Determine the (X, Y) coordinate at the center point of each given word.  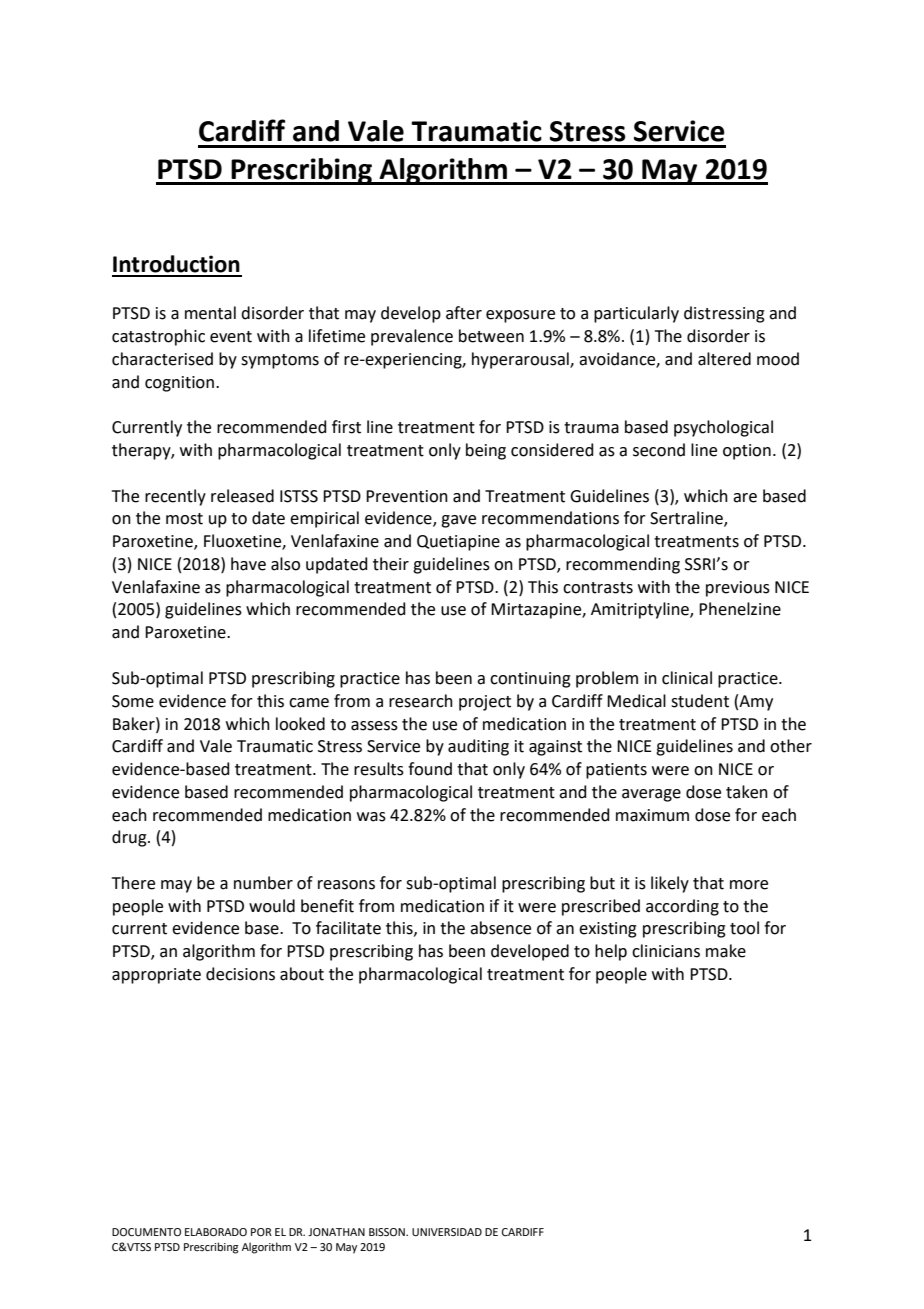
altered (724, 359)
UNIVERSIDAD (447, 1232)
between (491, 336)
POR (261, 1232)
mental (210, 313)
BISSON (388, 1232)
